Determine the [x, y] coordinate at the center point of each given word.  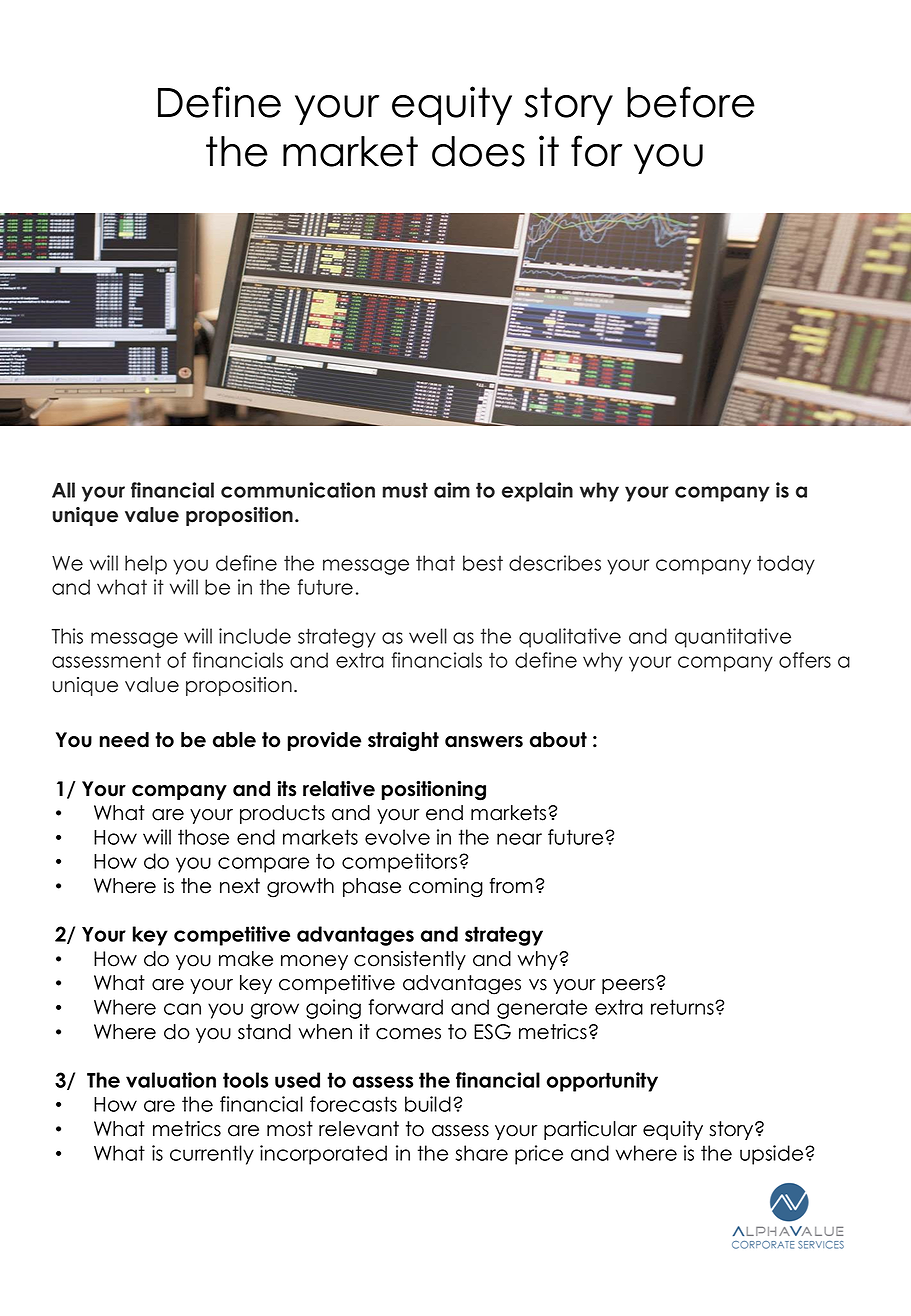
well [428, 636]
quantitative [733, 638]
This [67, 636]
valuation [171, 1080]
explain [537, 492]
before [691, 102]
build [428, 1104]
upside [773, 1155]
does [478, 151]
